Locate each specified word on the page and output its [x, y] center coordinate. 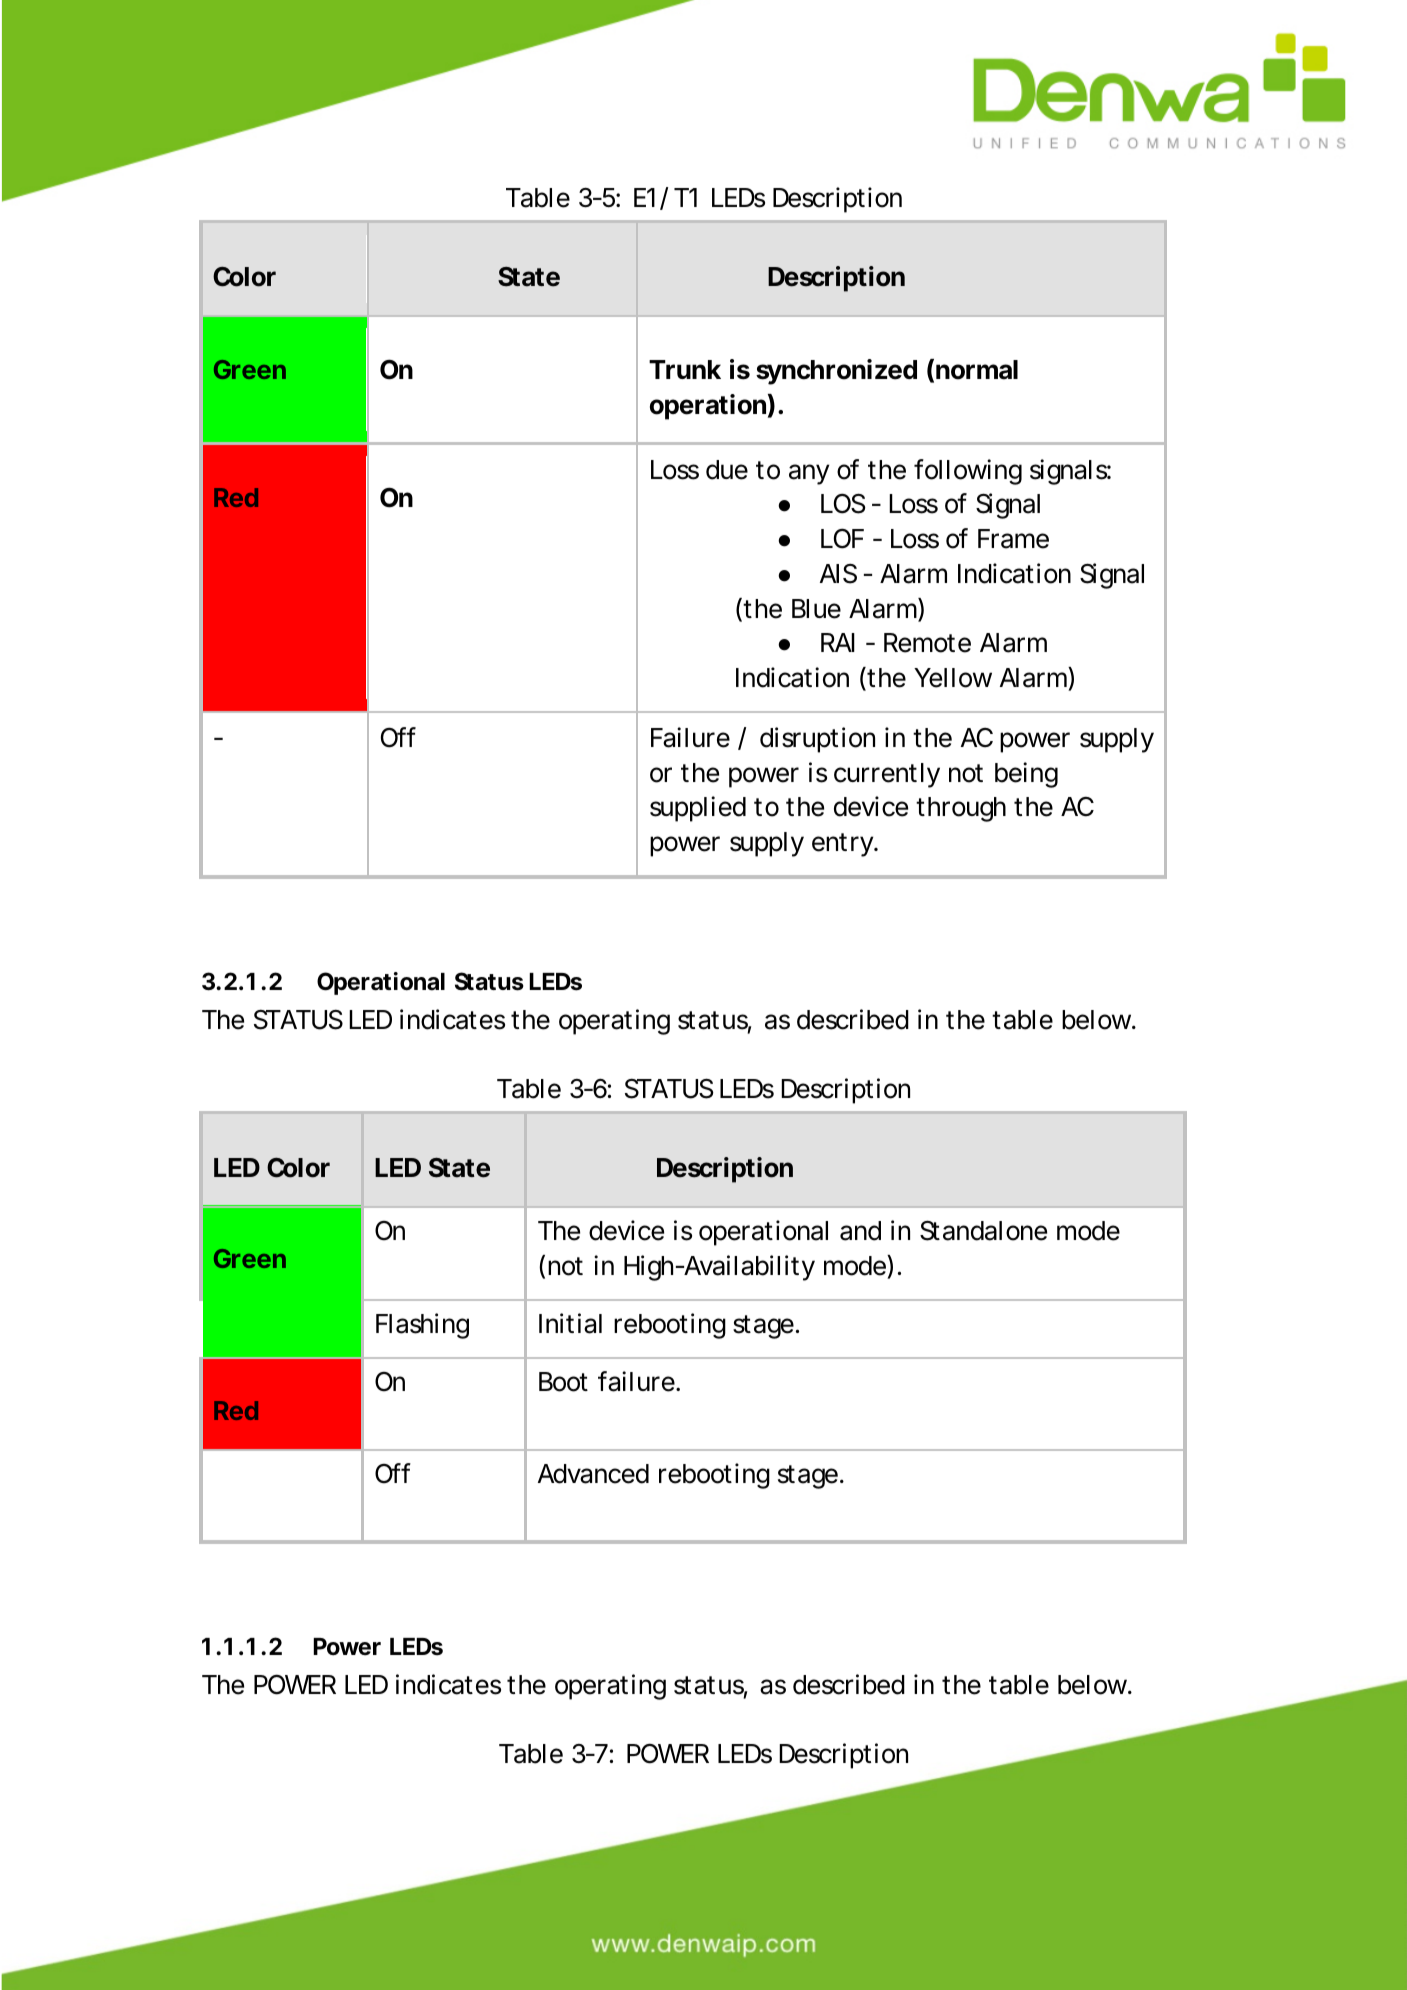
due [727, 470]
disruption [817, 740]
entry [844, 845]
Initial [570, 1323]
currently [887, 775]
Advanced [593, 1474]
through [961, 809]
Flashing [422, 1326]
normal [977, 370]
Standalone [983, 1230]
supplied [698, 809]
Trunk [685, 369]
